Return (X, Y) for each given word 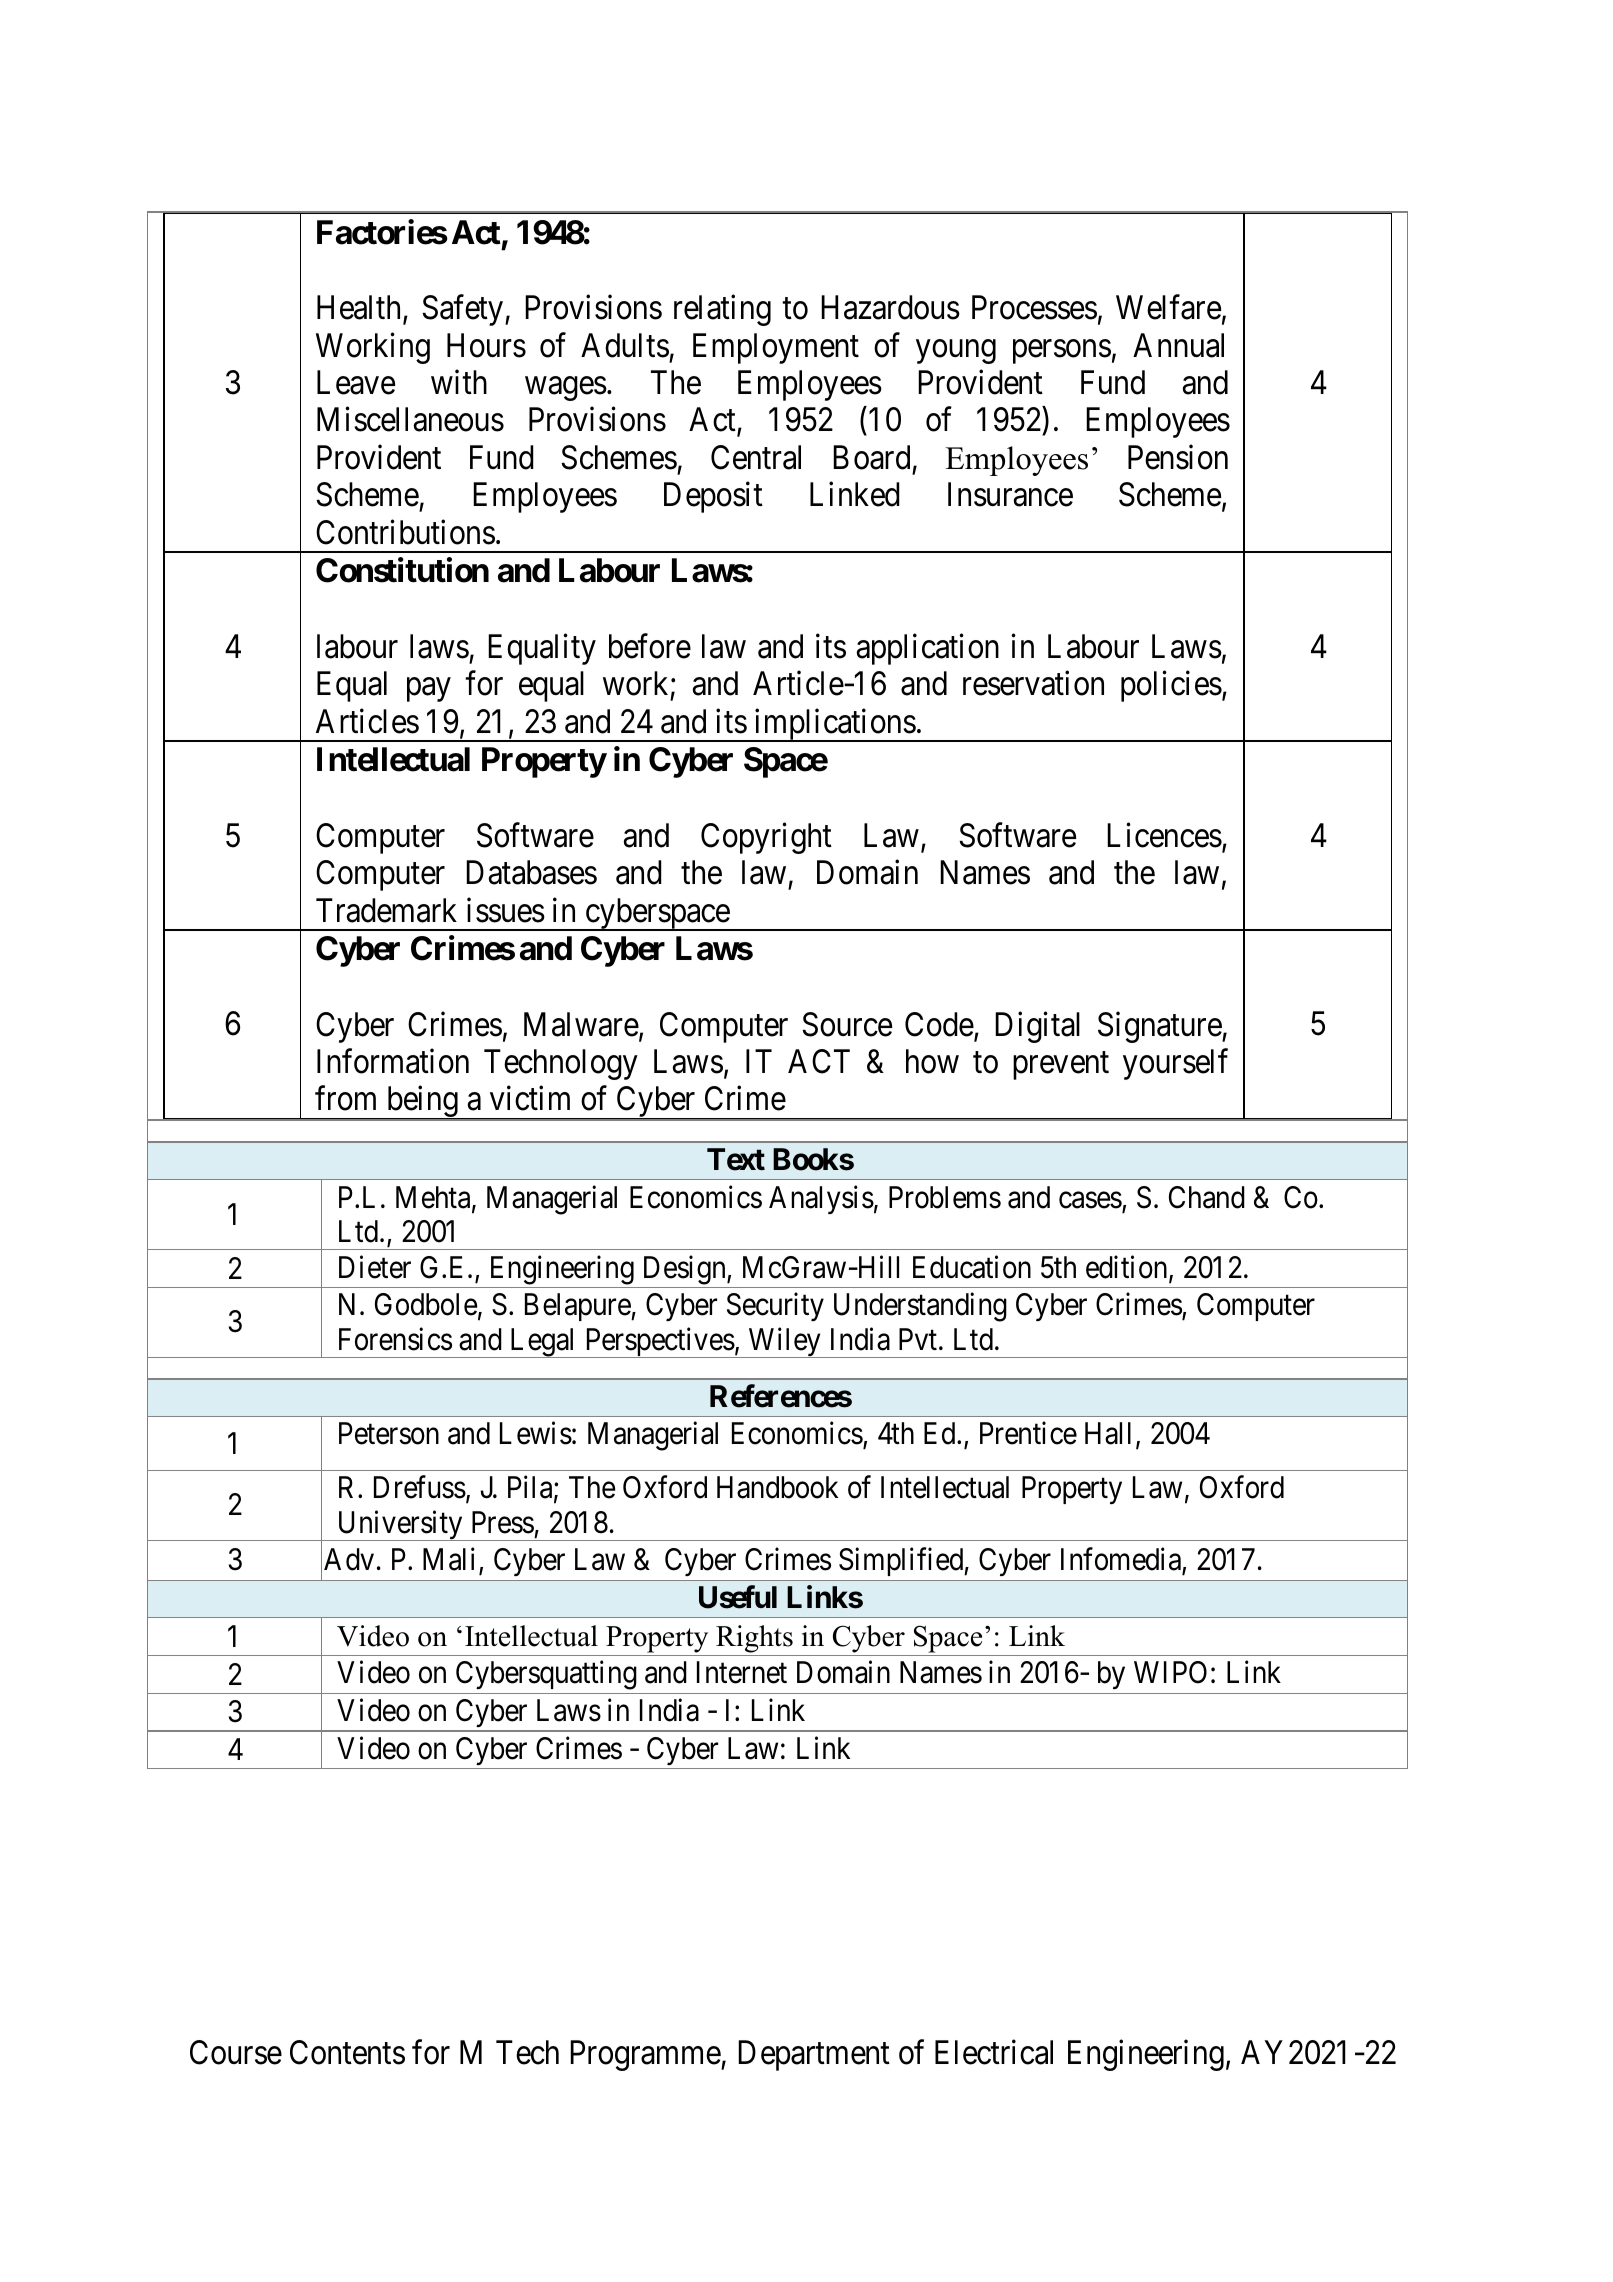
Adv (349, 1559)
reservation (1033, 683)
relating (722, 310)
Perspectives (659, 1342)
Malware (581, 1024)
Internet (742, 1673)
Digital (1037, 1027)
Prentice (1028, 1433)
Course (236, 2052)
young (956, 352)
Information (393, 1061)
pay (429, 690)
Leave (356, 383)
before (650, 646)
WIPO (1170, 1672)
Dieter (375, 1267)
